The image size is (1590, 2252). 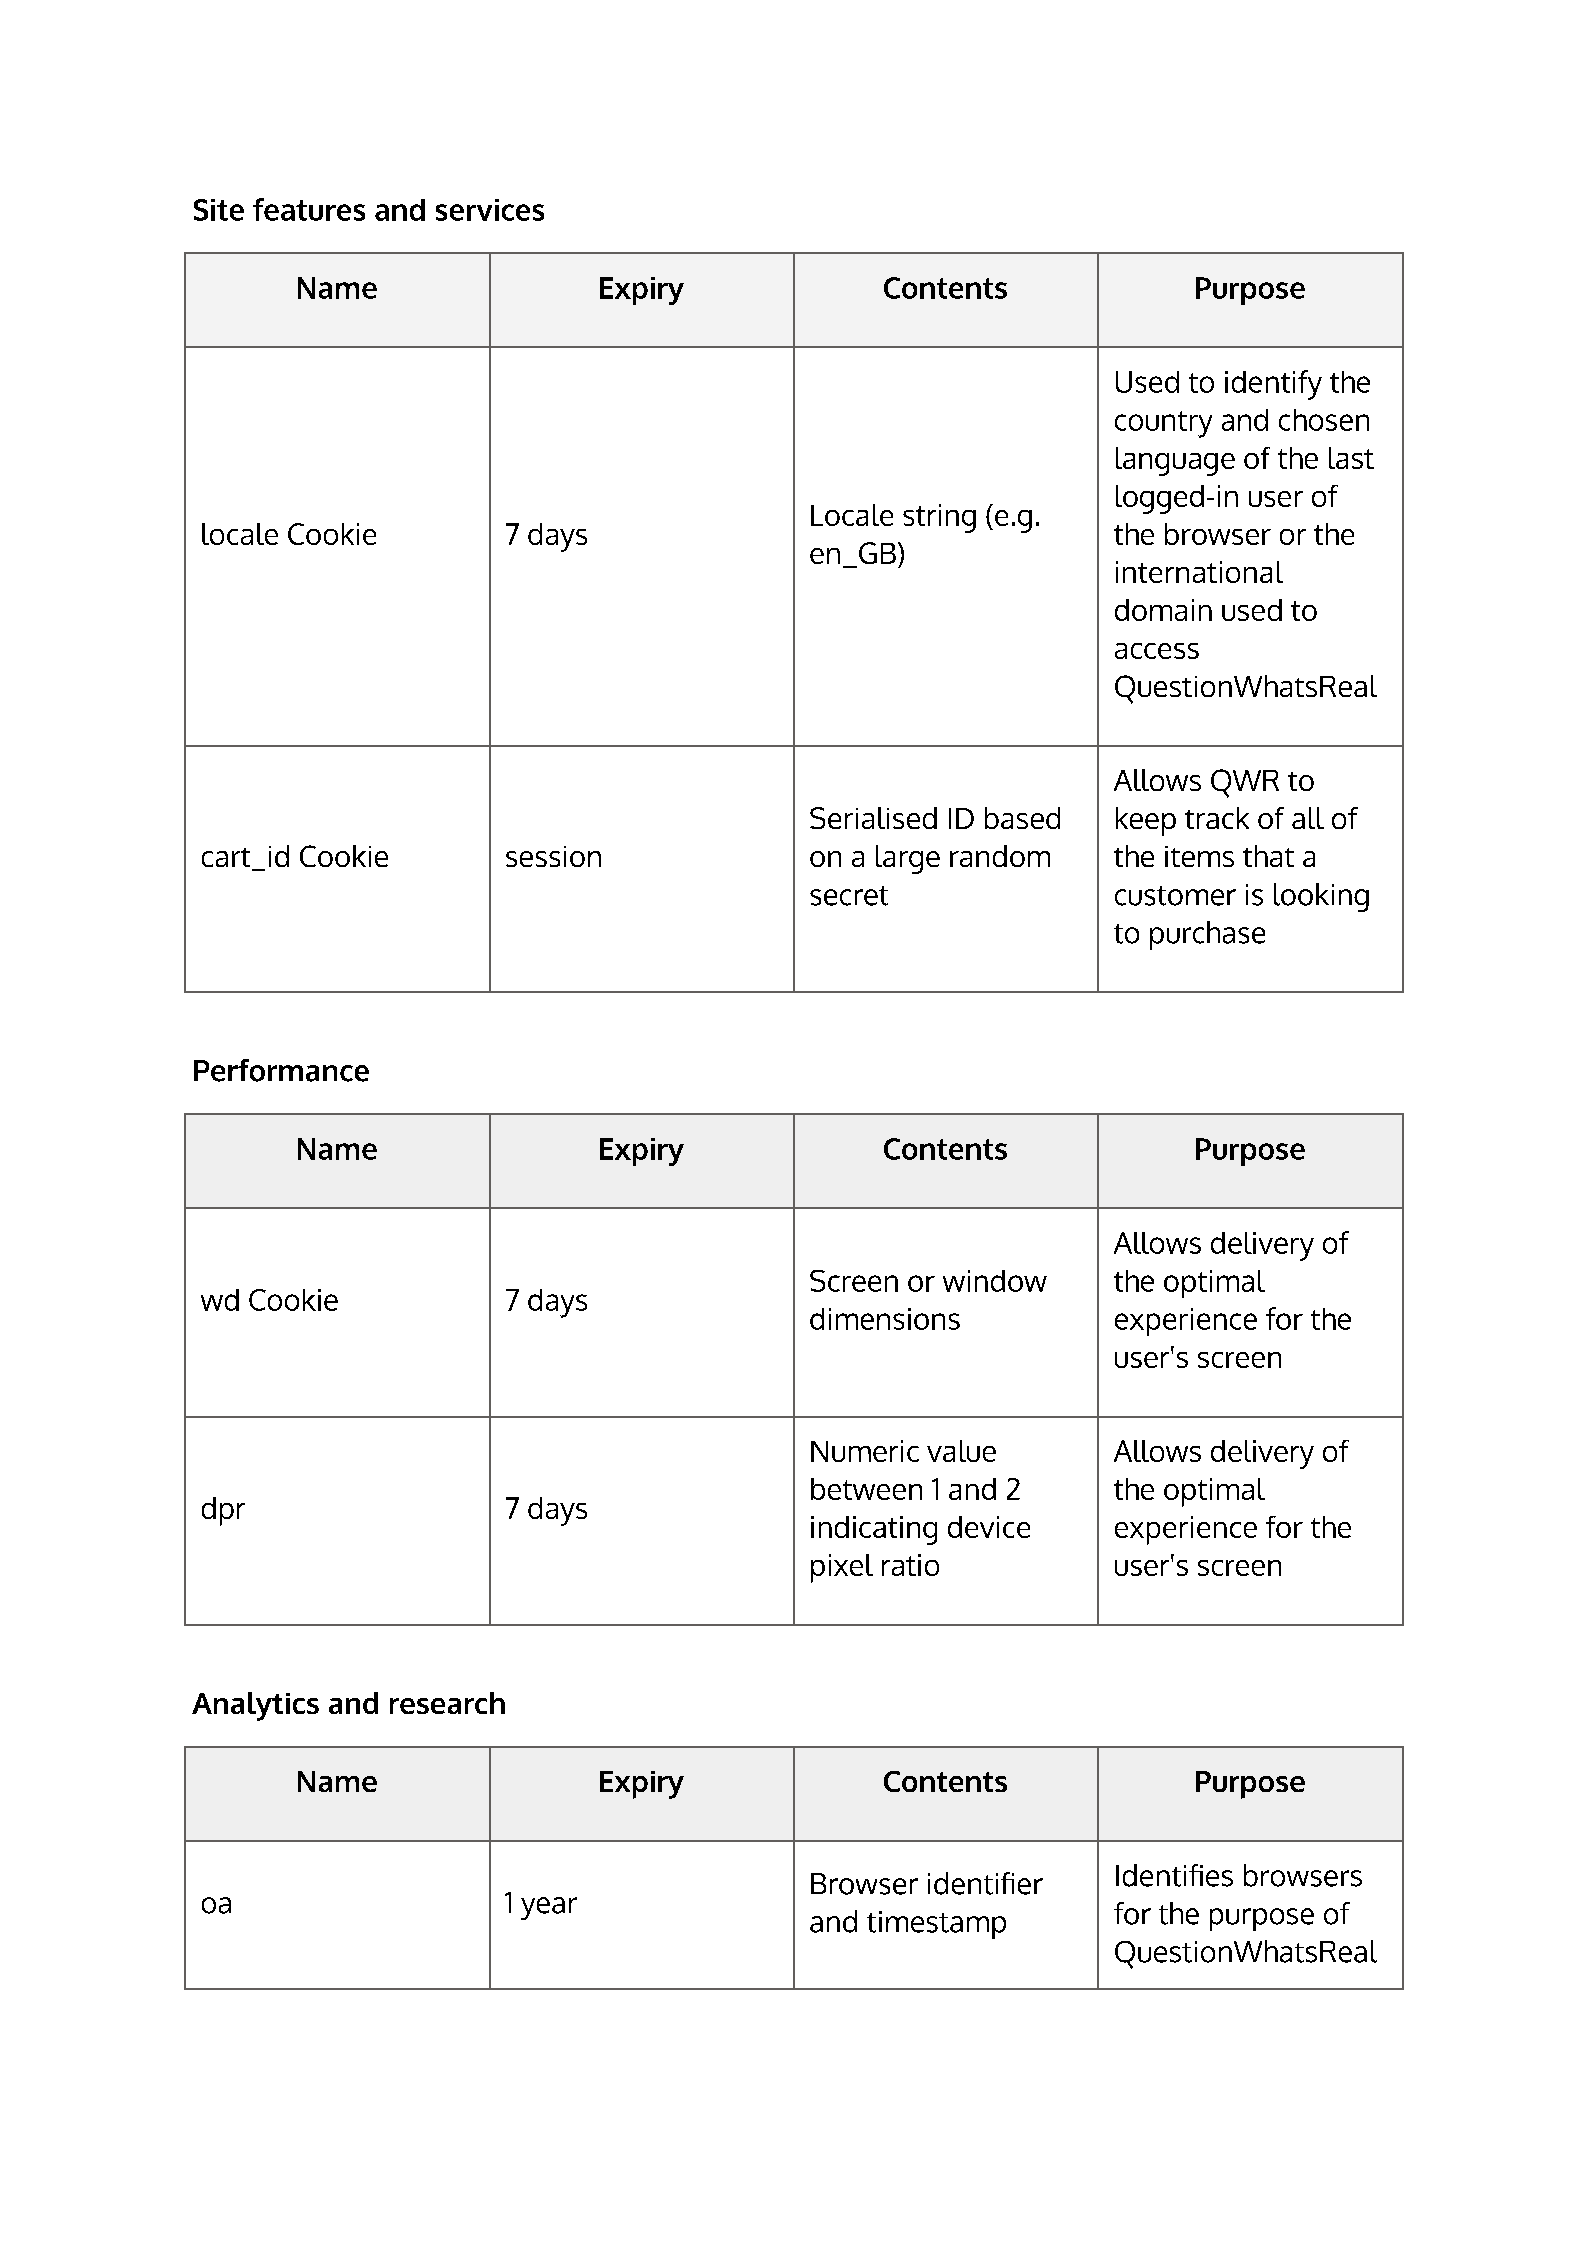 I want to click on timestamp, so click(x=936, y=1925).
